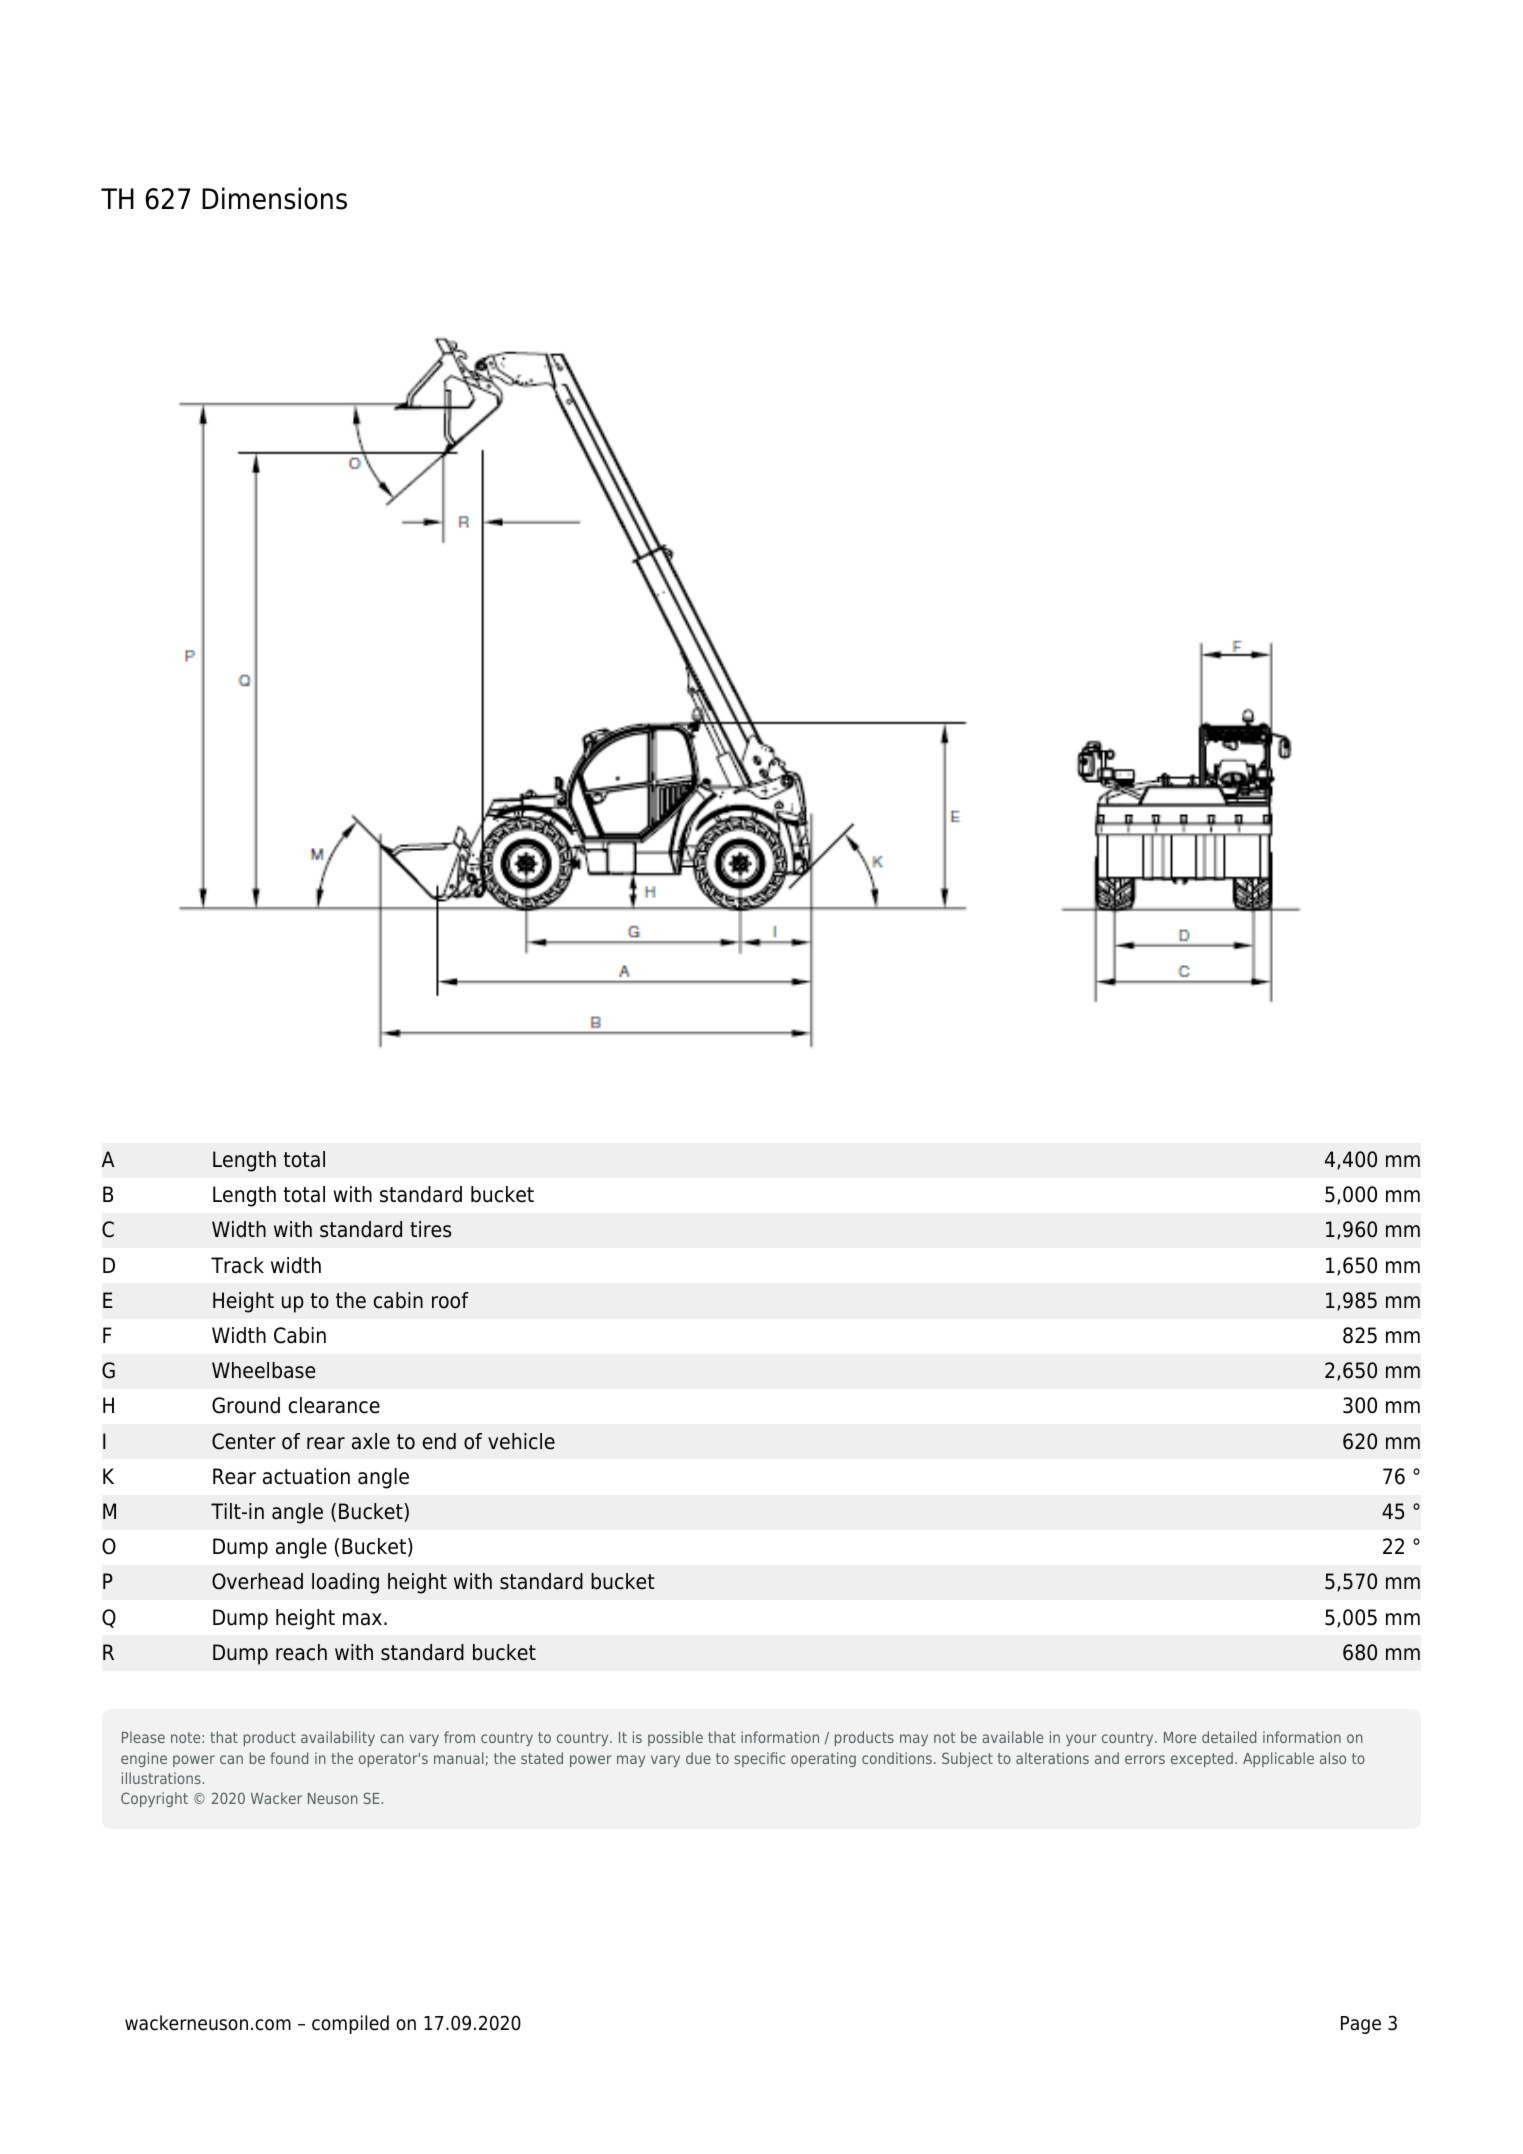  What do you see at coordinates (521, 1441) in the image?
I see `vehicle` at bounding box center [521, 1441].
